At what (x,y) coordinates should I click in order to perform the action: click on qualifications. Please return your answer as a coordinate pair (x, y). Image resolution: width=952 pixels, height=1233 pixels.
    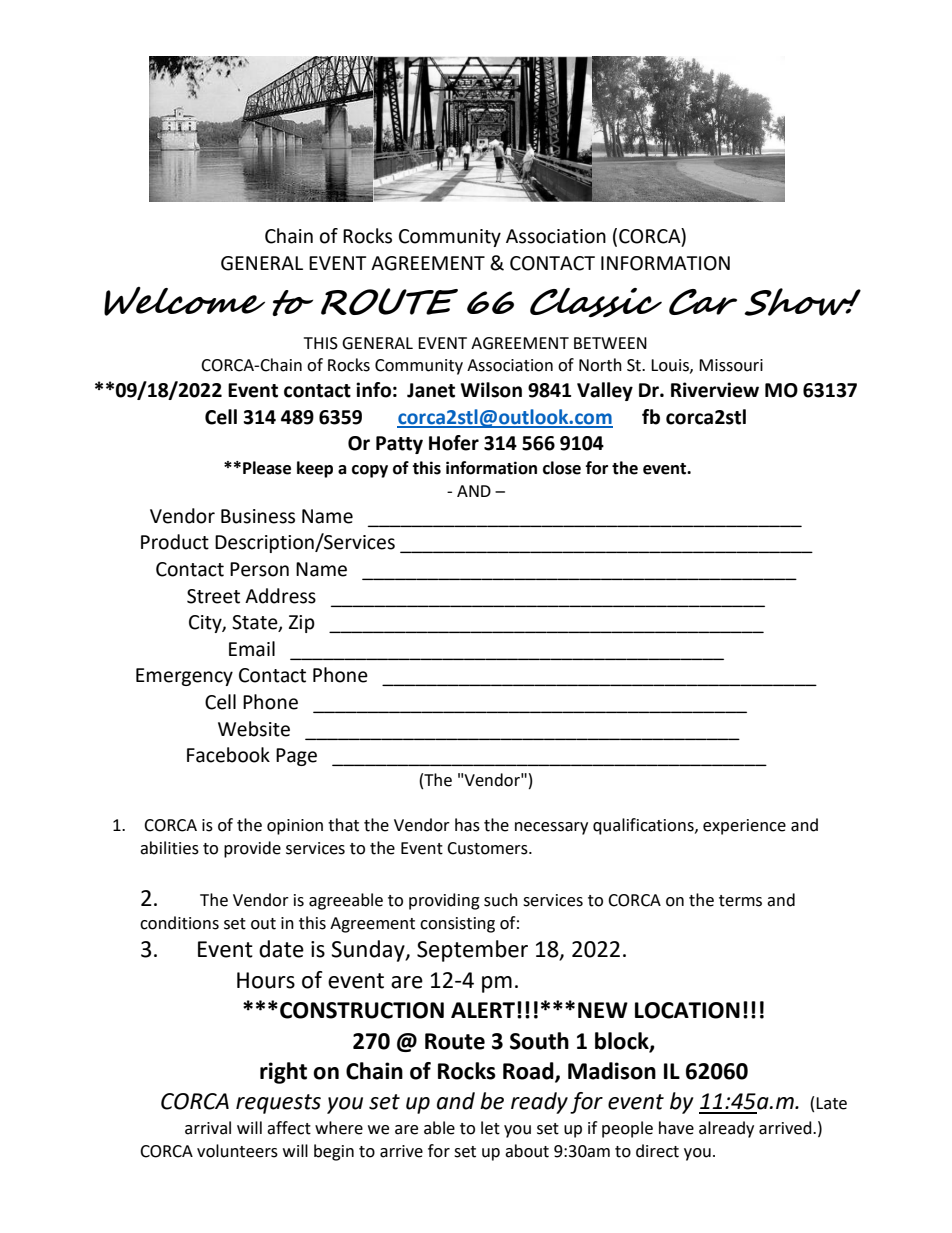
    Looking at the image, I should click on (644, 826).
